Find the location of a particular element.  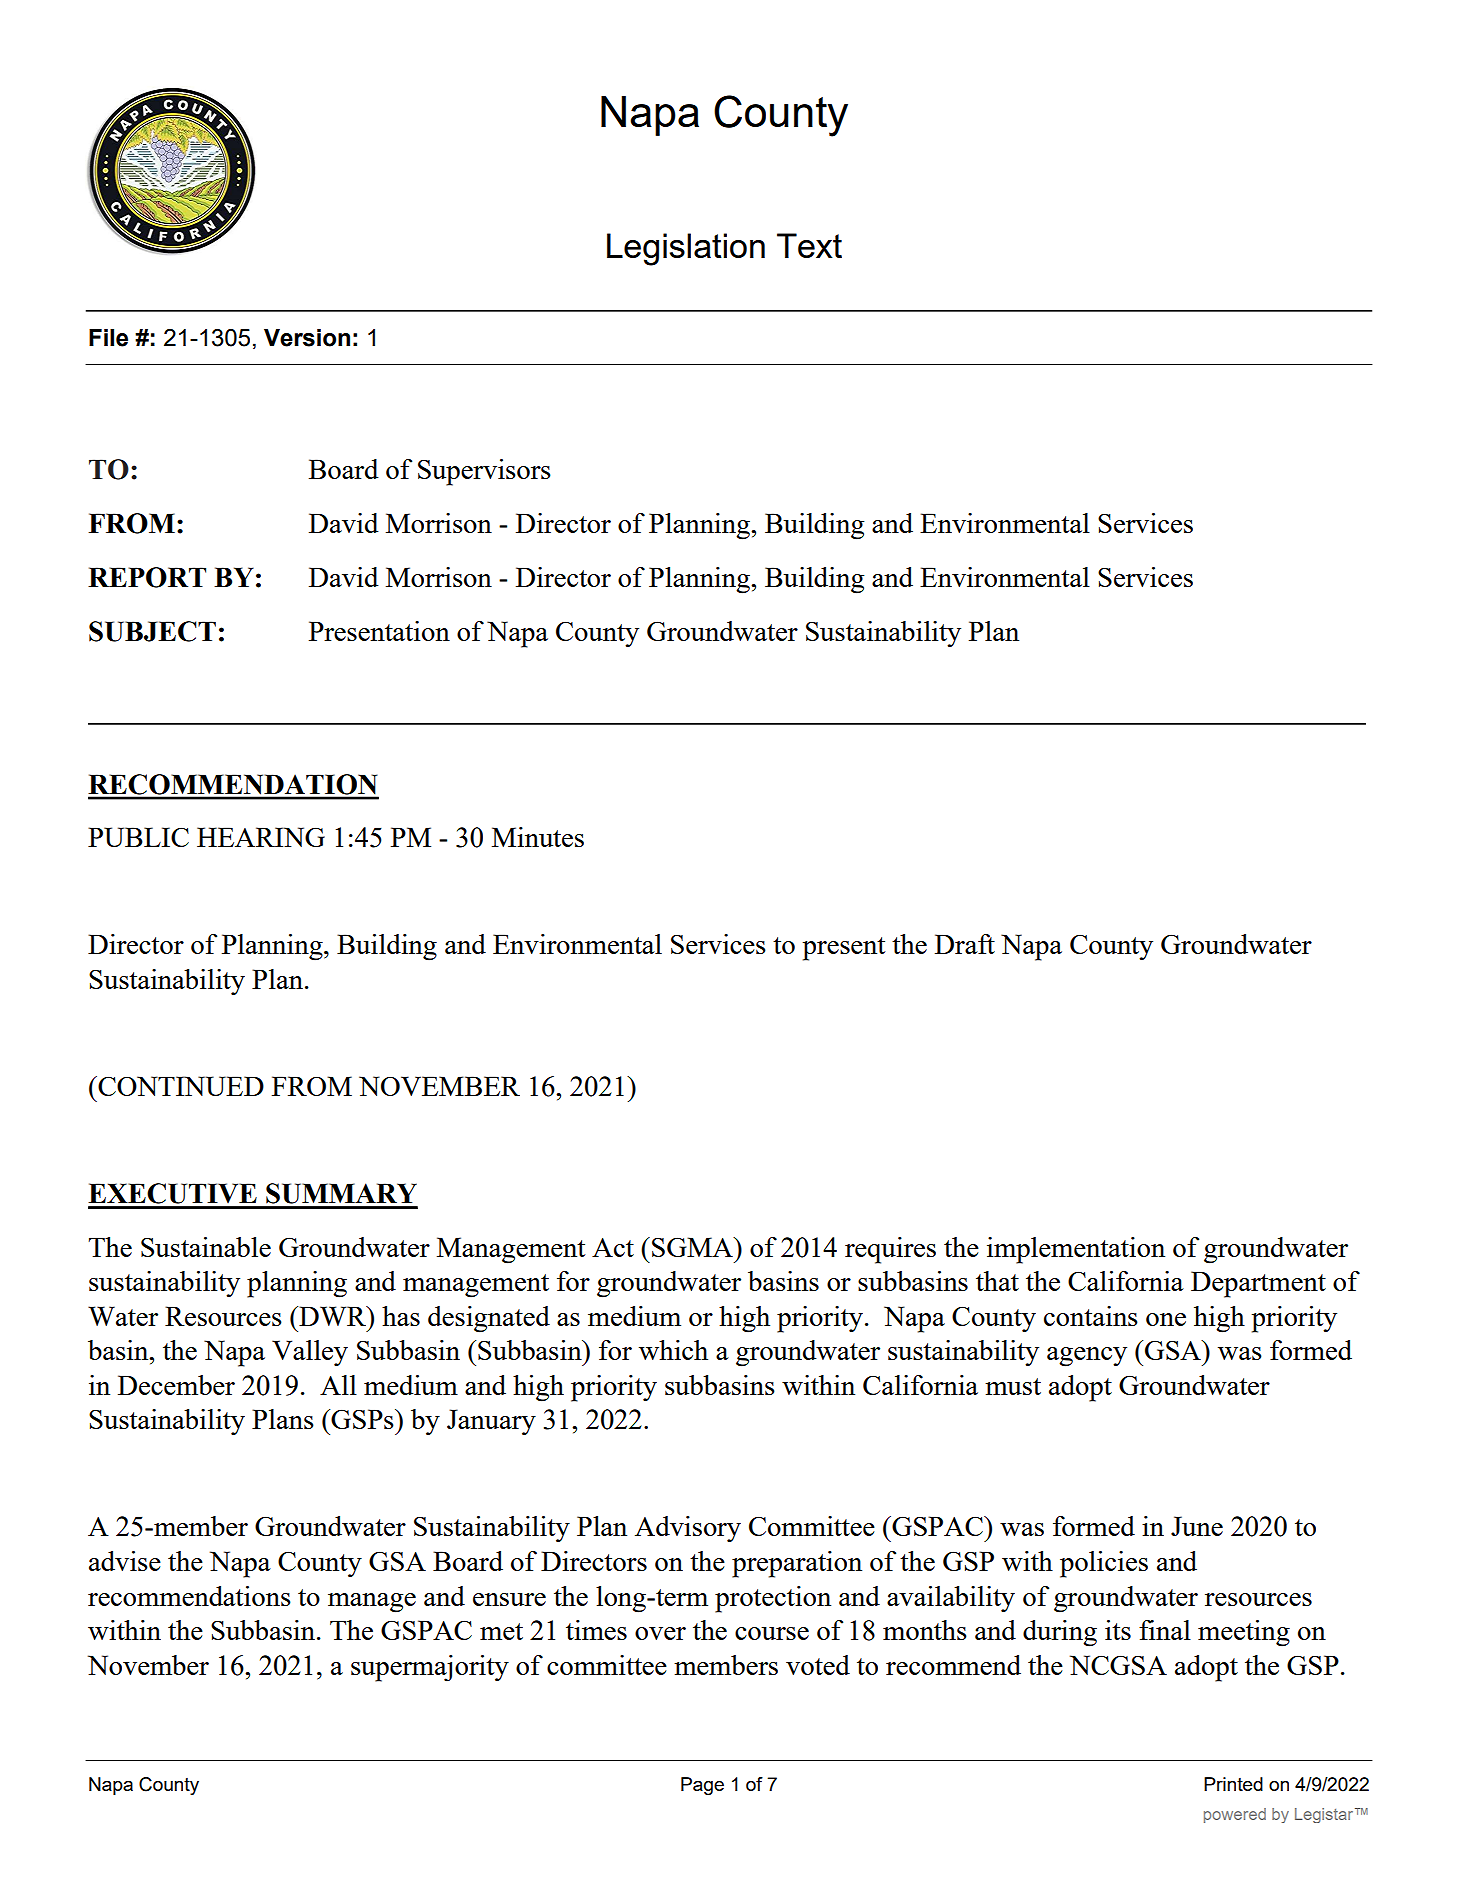

supermajority is located at coordinates (430, 1668).
